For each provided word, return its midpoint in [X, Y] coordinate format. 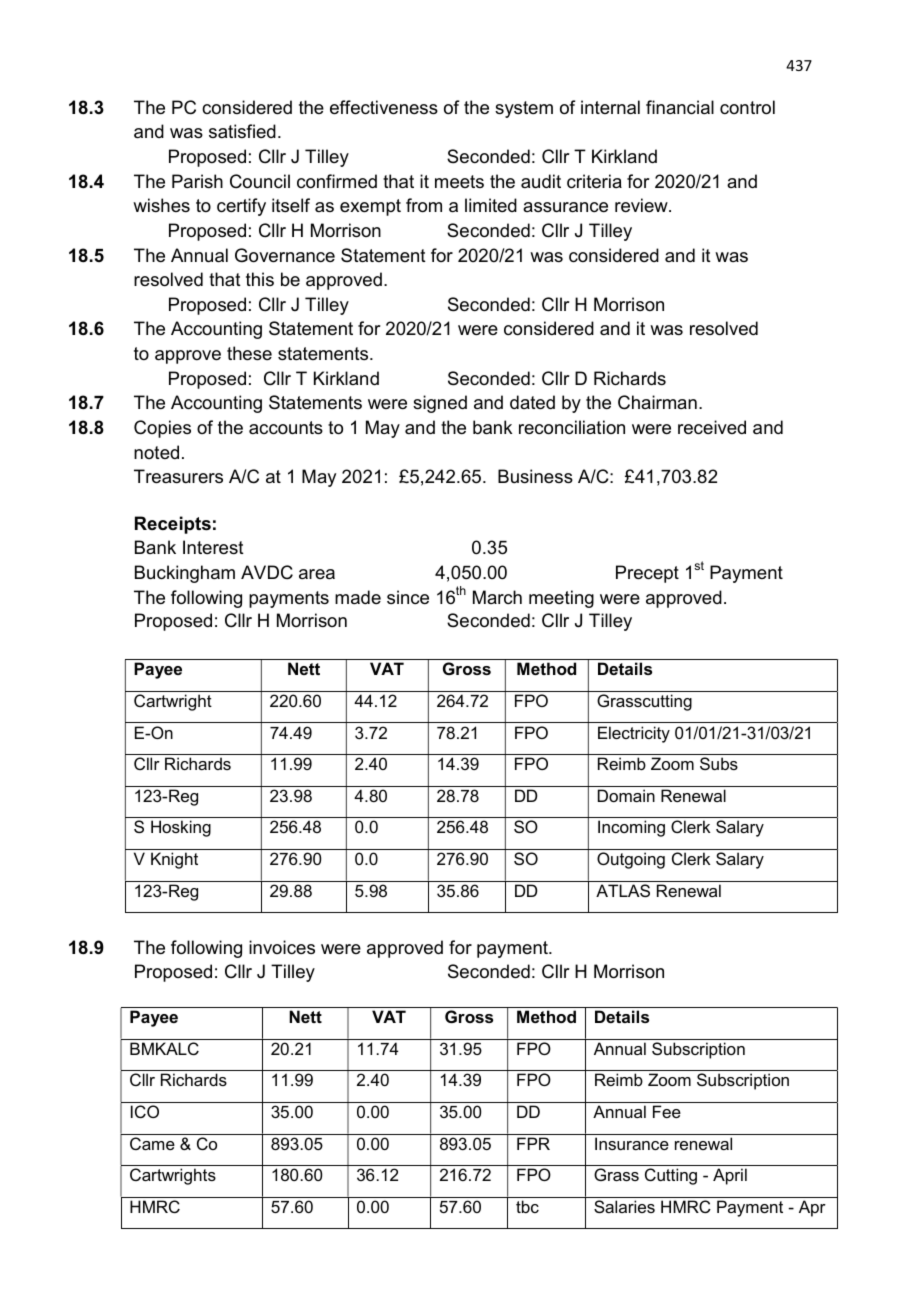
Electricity [634, 734]
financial [680, 107]
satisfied [242, 131]
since [408, 597]
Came [152, 1143]
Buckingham [185, 574]
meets [459, 182]
